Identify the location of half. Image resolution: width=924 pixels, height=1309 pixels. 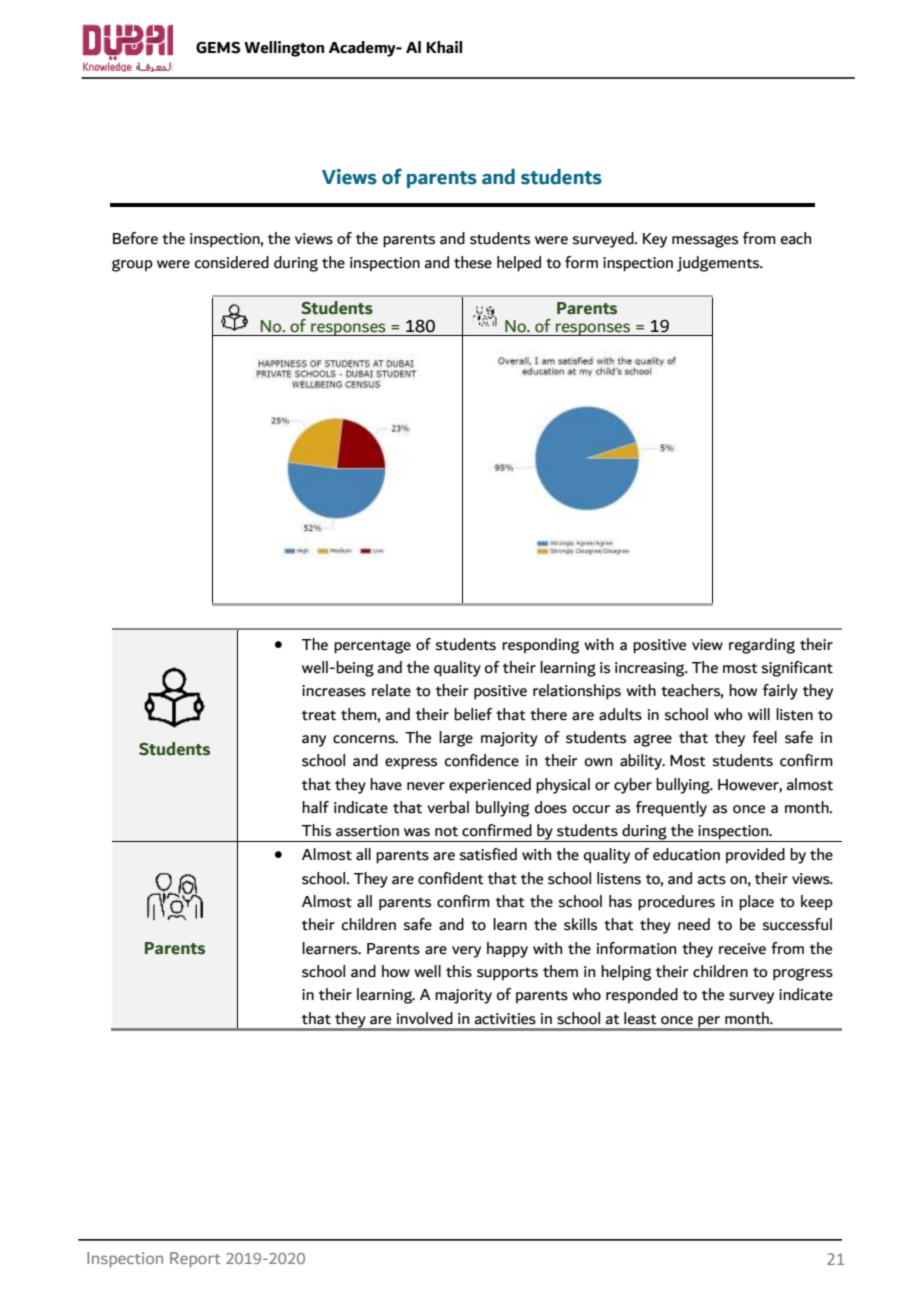
(315, 807).
